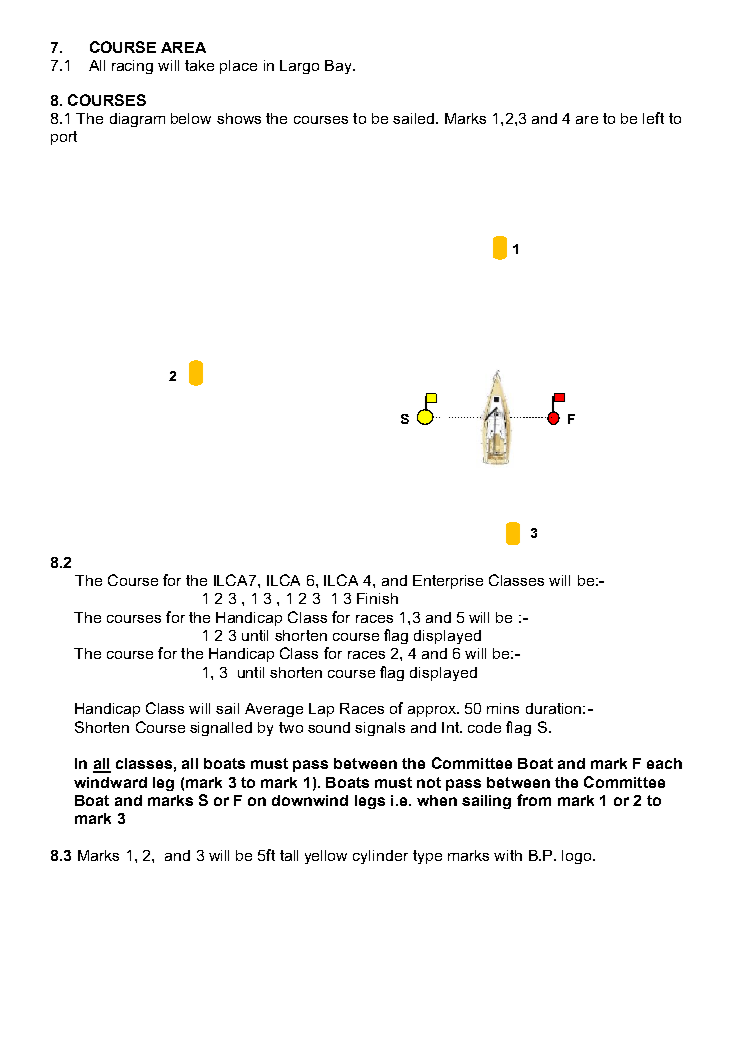  I want to click on Bay, so click(340, 67).
